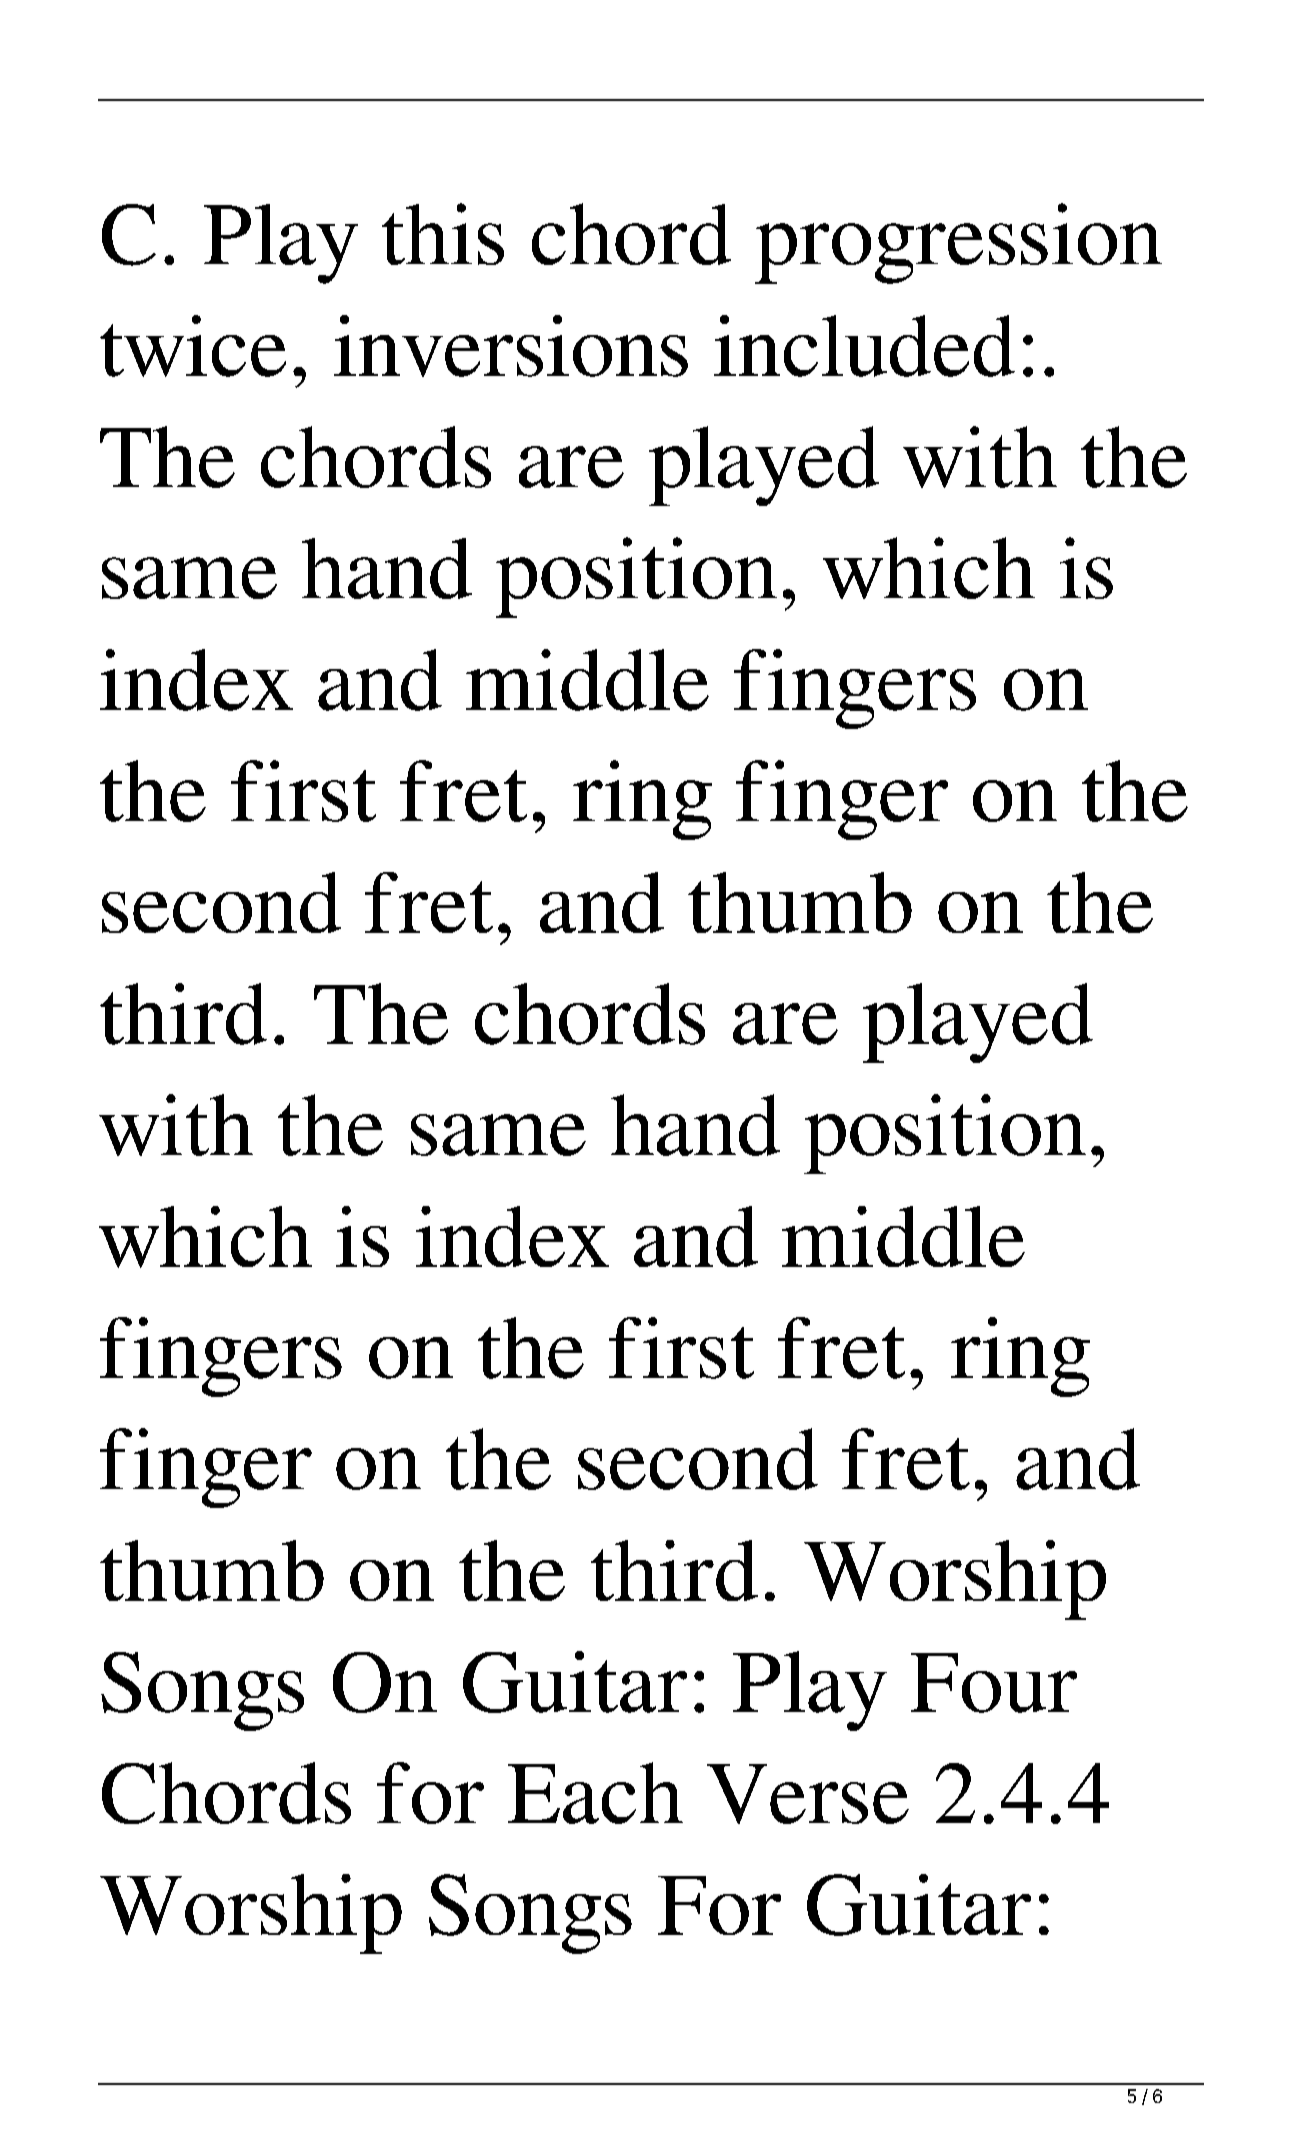 This screenshot has width=1302, height=2150. I want to click on Four, so click(994, 1683).
